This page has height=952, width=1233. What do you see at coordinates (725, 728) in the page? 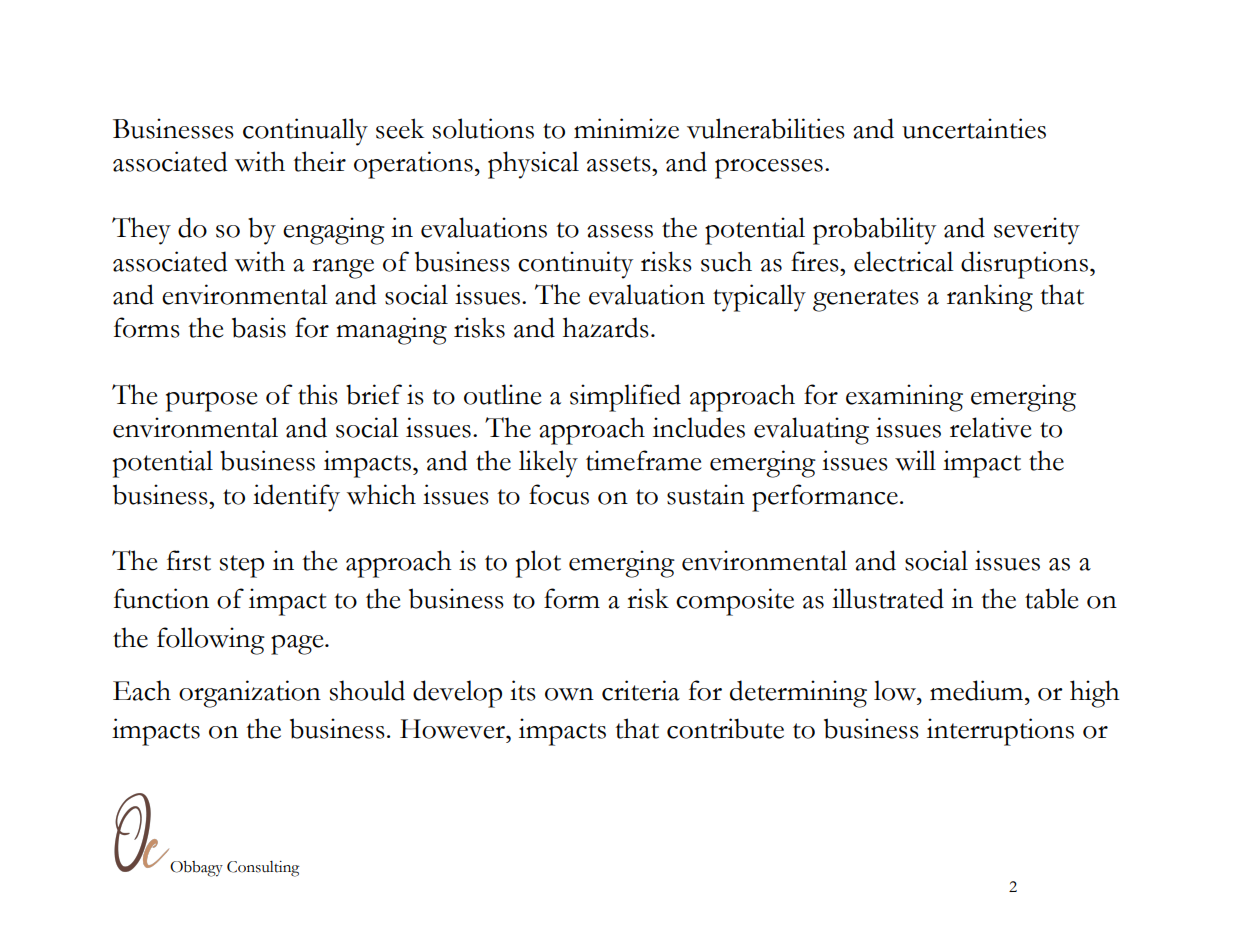
I see `contribute` at bounding box center [725, 728].
